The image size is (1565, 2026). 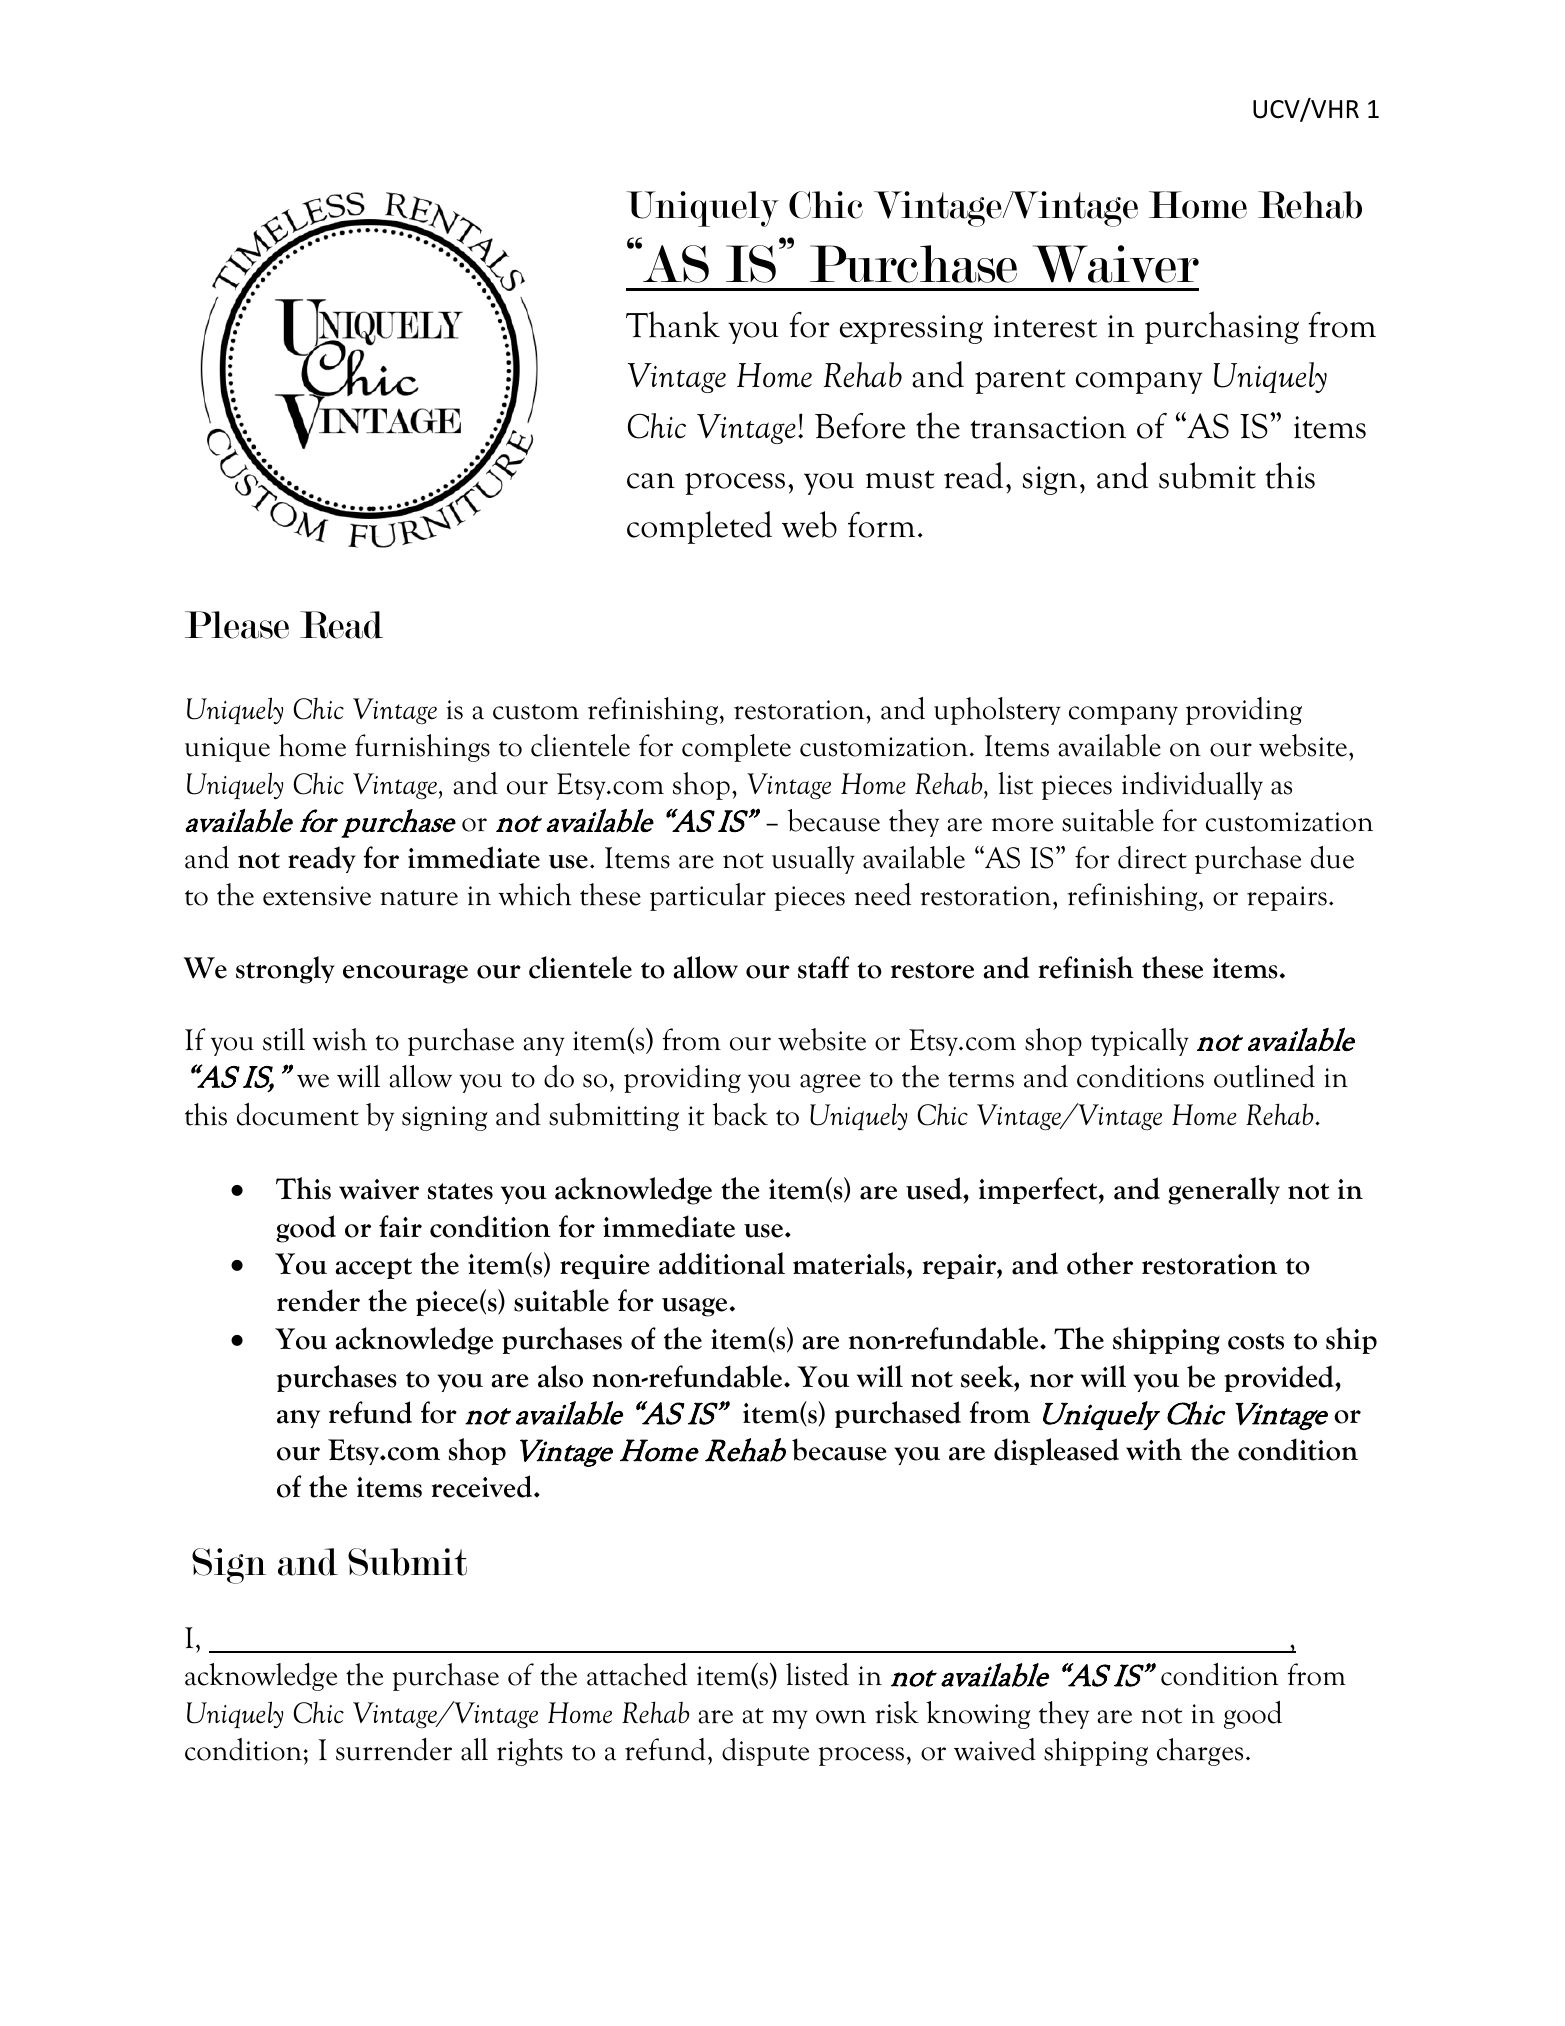 I want to click on generally, so click(x=1224, y=1191).
